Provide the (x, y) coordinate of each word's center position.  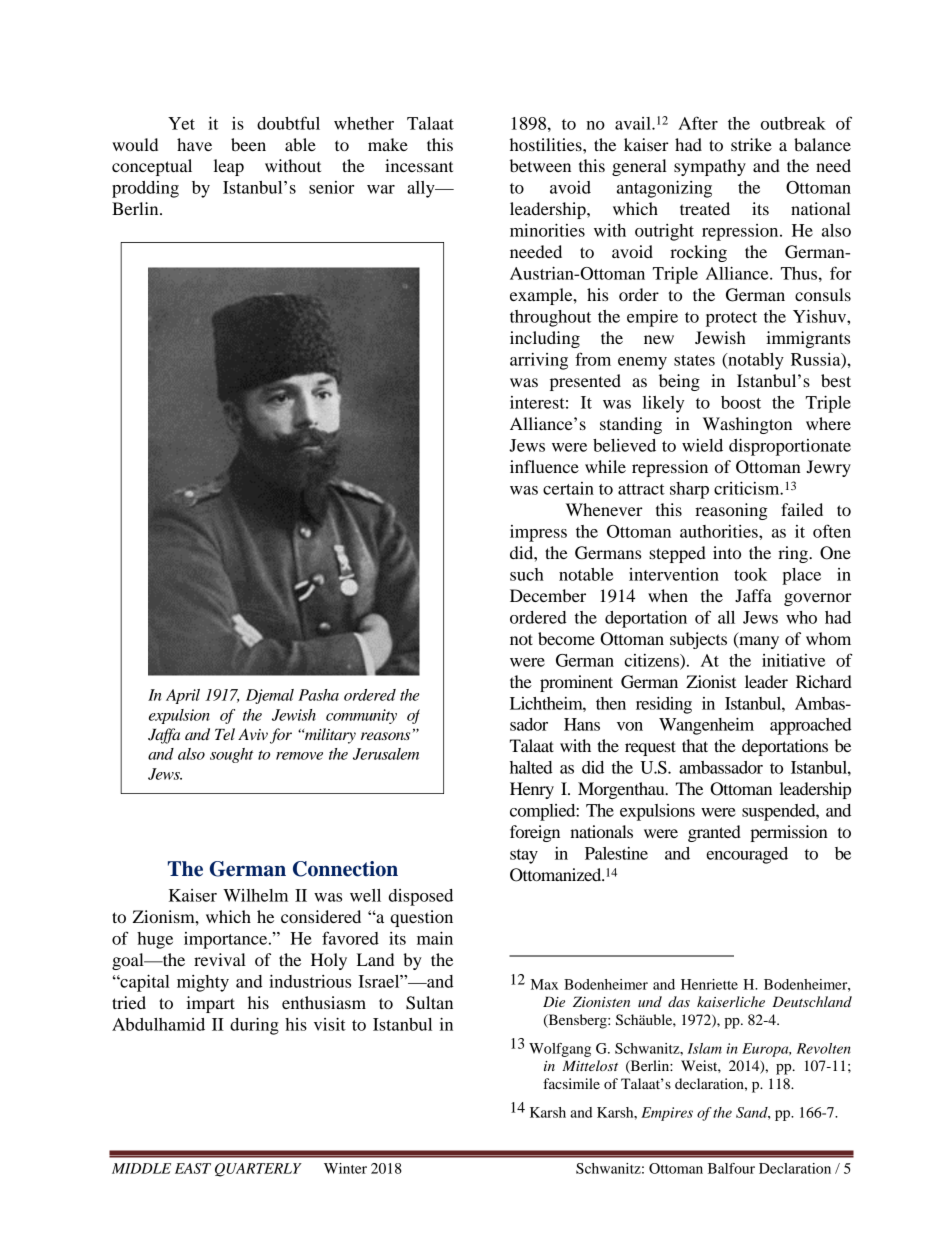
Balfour (731, 1168)
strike (751, 144)
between (540, 165)
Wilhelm (255, 895)
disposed (421, 897)
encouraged (747, 855)
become (566, 638)
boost (741, 402)
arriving (539, 361)
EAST (193, 1168)
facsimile (571, 1083)
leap (229, 167)
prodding (145, 189)
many (758, 642)
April (183, 696)
